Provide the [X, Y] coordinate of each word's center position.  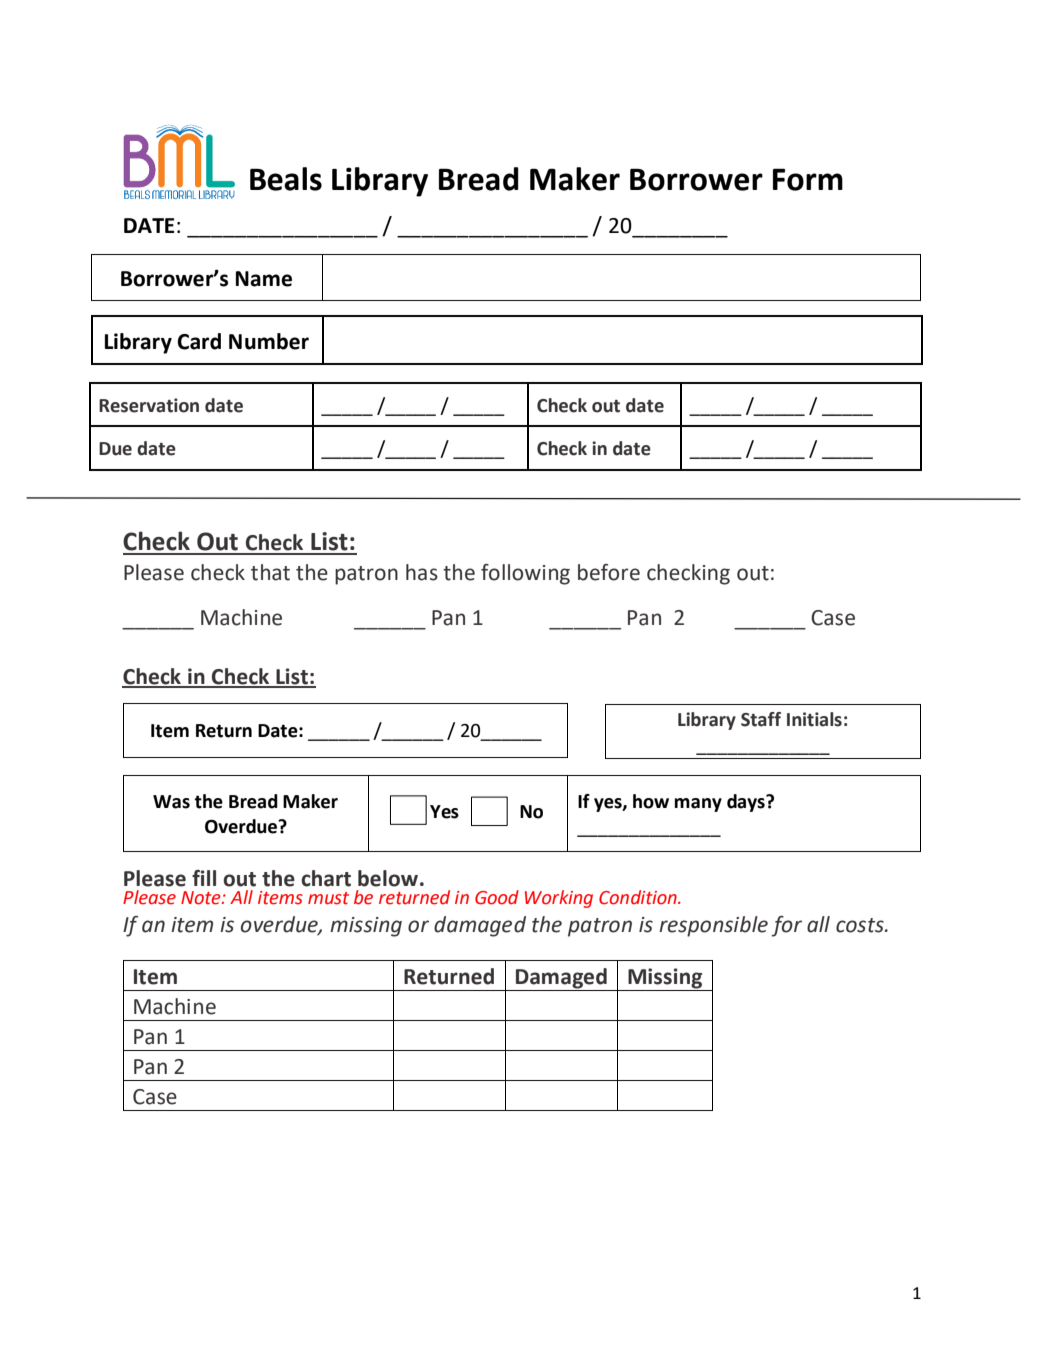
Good [497, 897]
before [609, 572]
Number [269, 341]
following [525, 574]
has [422, 572]
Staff [761, 719]
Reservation [149, 405]
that [270, 572]
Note [202, 898]
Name [264, 279]
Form [808, 179]
